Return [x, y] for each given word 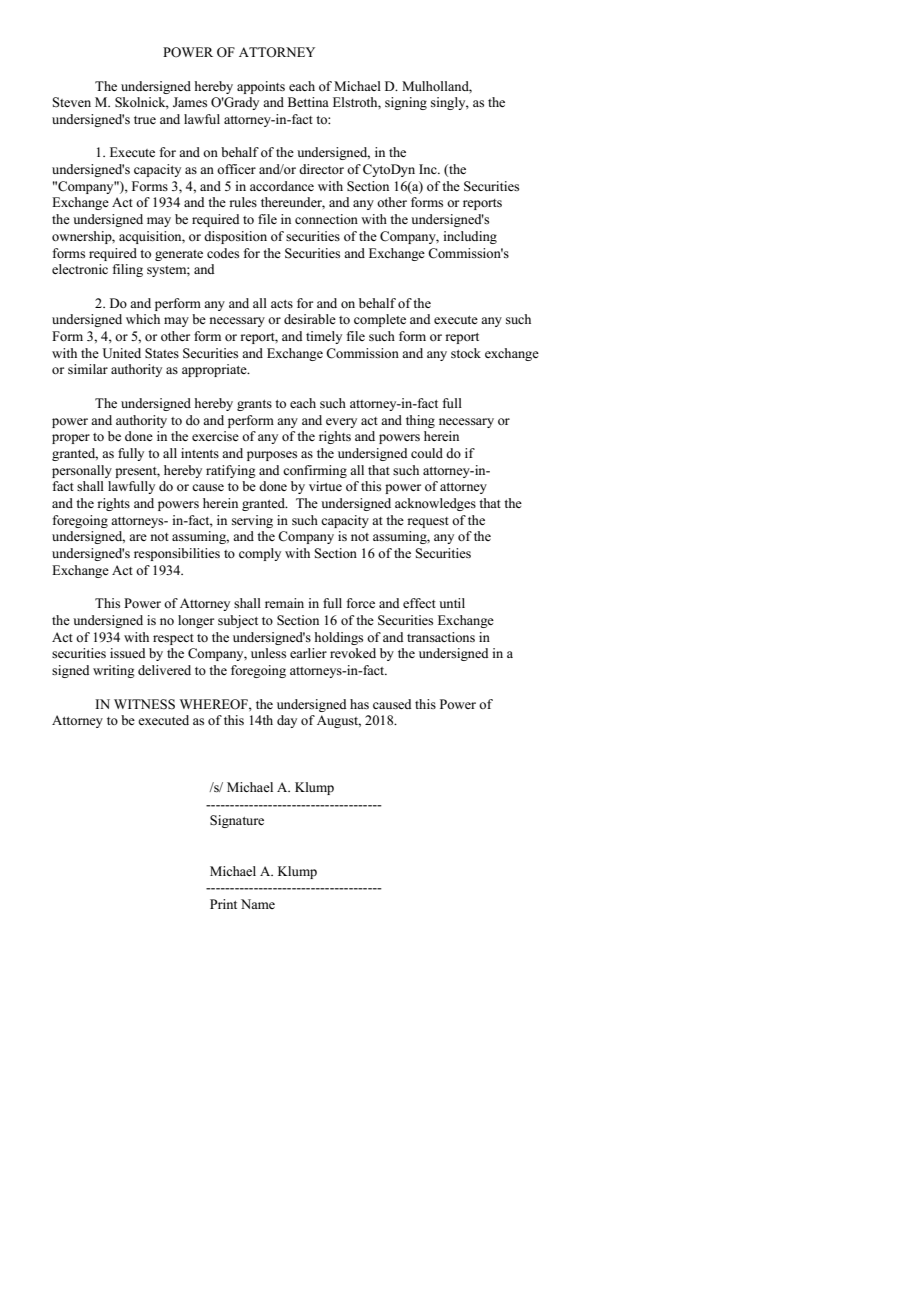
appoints [261, 87]
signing [406, 103]
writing [114, 671]
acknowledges [435, 504]
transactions [441, 637]
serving [252, 521]
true [145, 120]
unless [268, 653]
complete [380, 320]
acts [282, 304]
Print [223, 904]
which [143, 319]
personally [82, 471]
